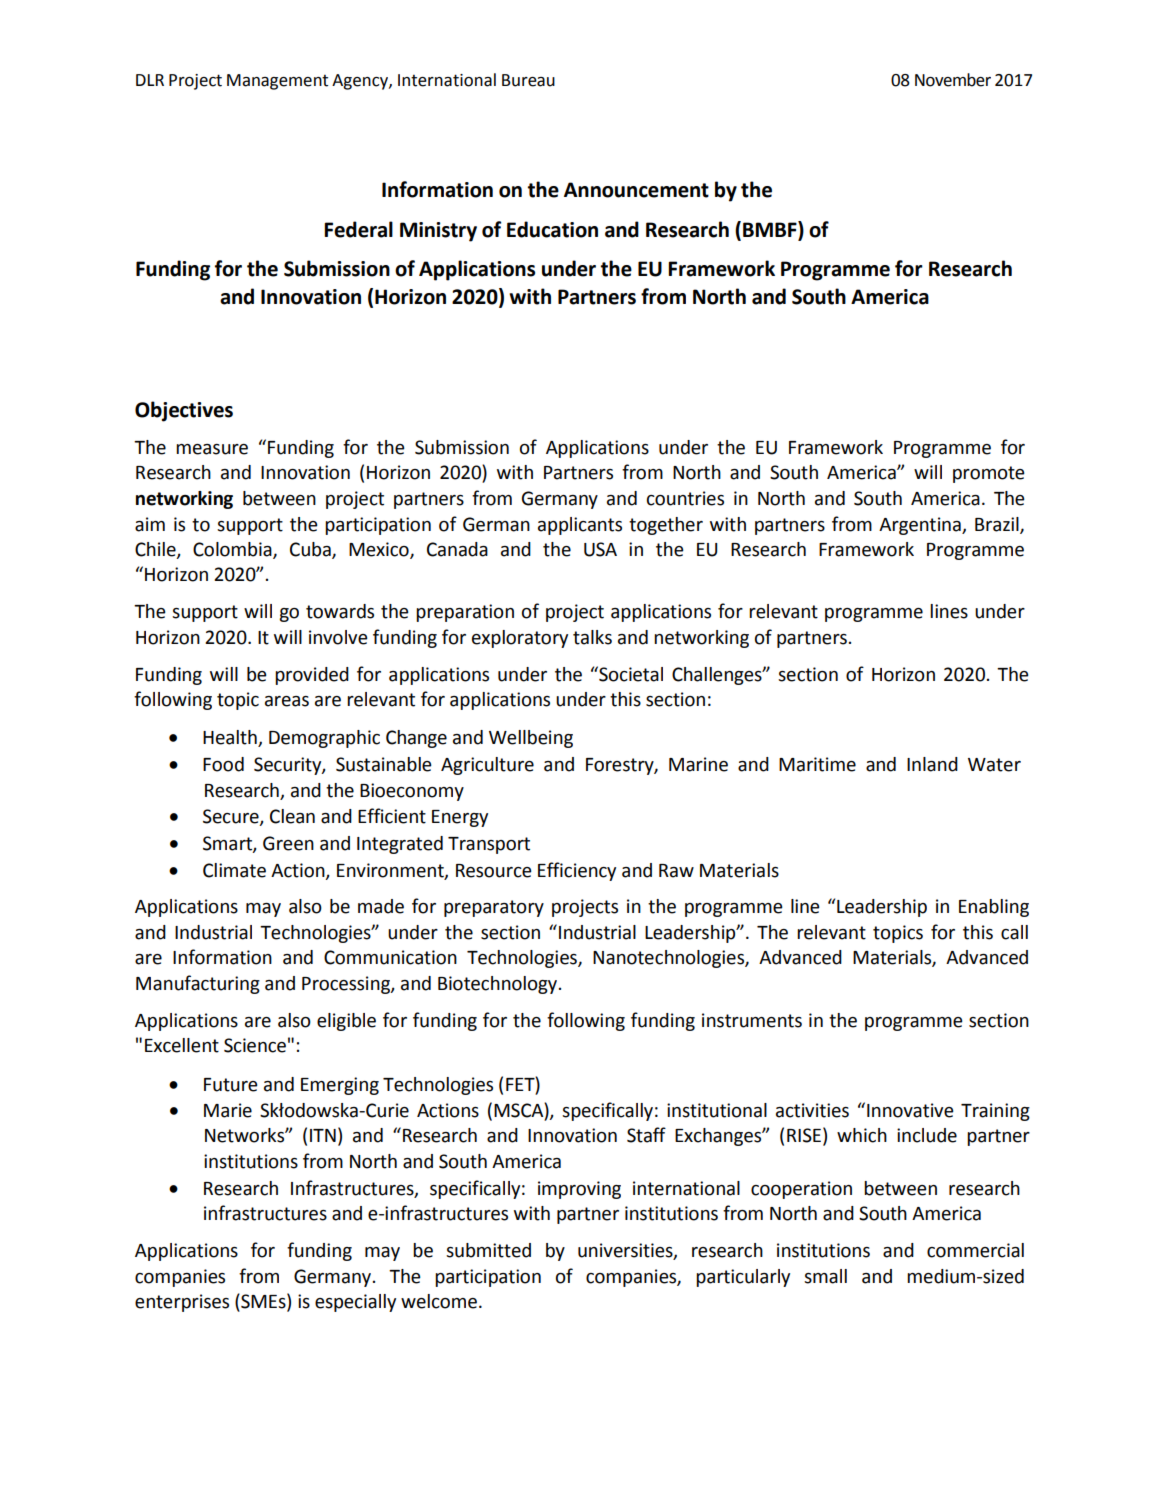  Describe the element at coordinates (287, 701) in the screenshot. I see `areas` at that location.
